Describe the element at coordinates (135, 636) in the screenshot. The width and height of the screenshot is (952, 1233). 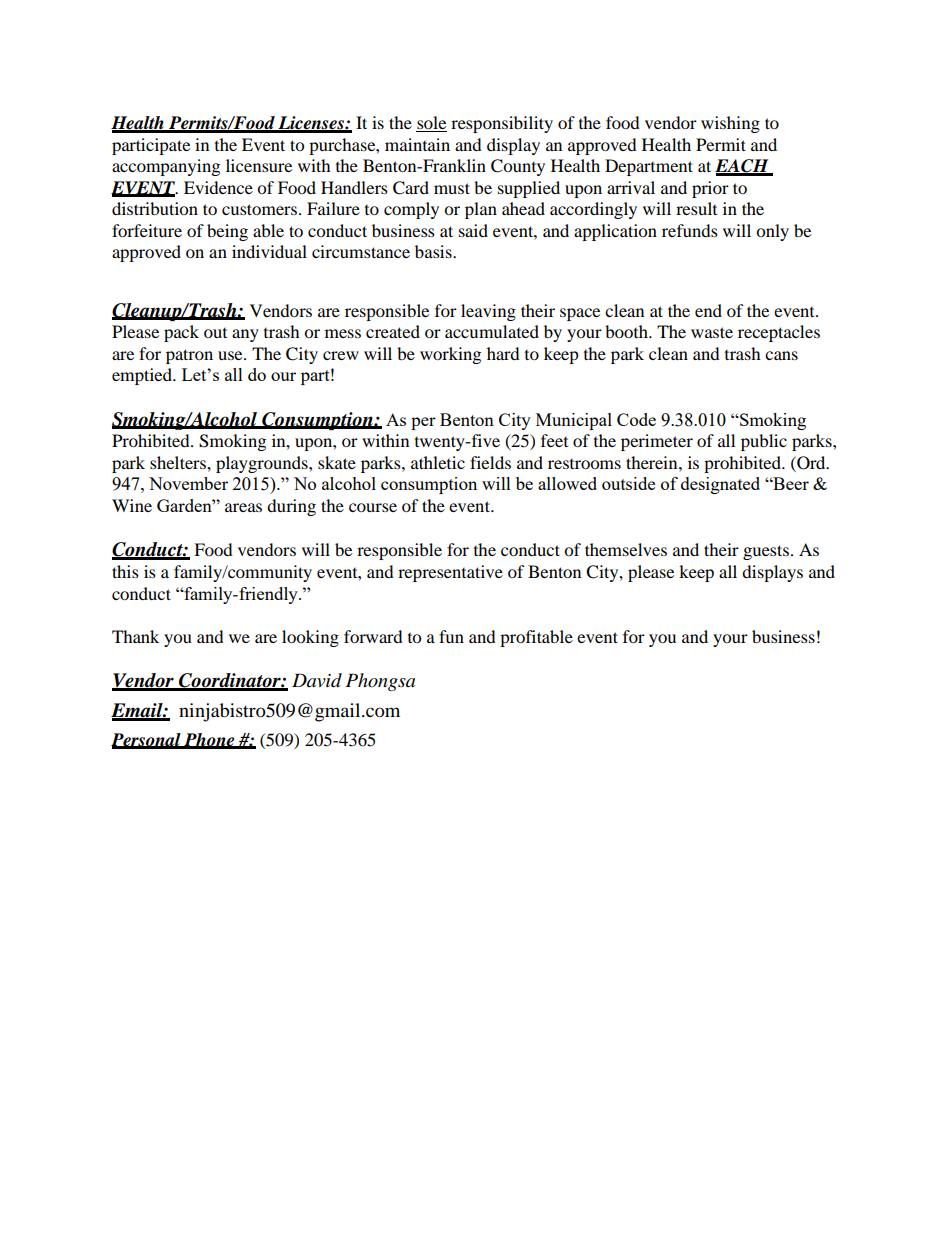
I see `Thank` at that location.
